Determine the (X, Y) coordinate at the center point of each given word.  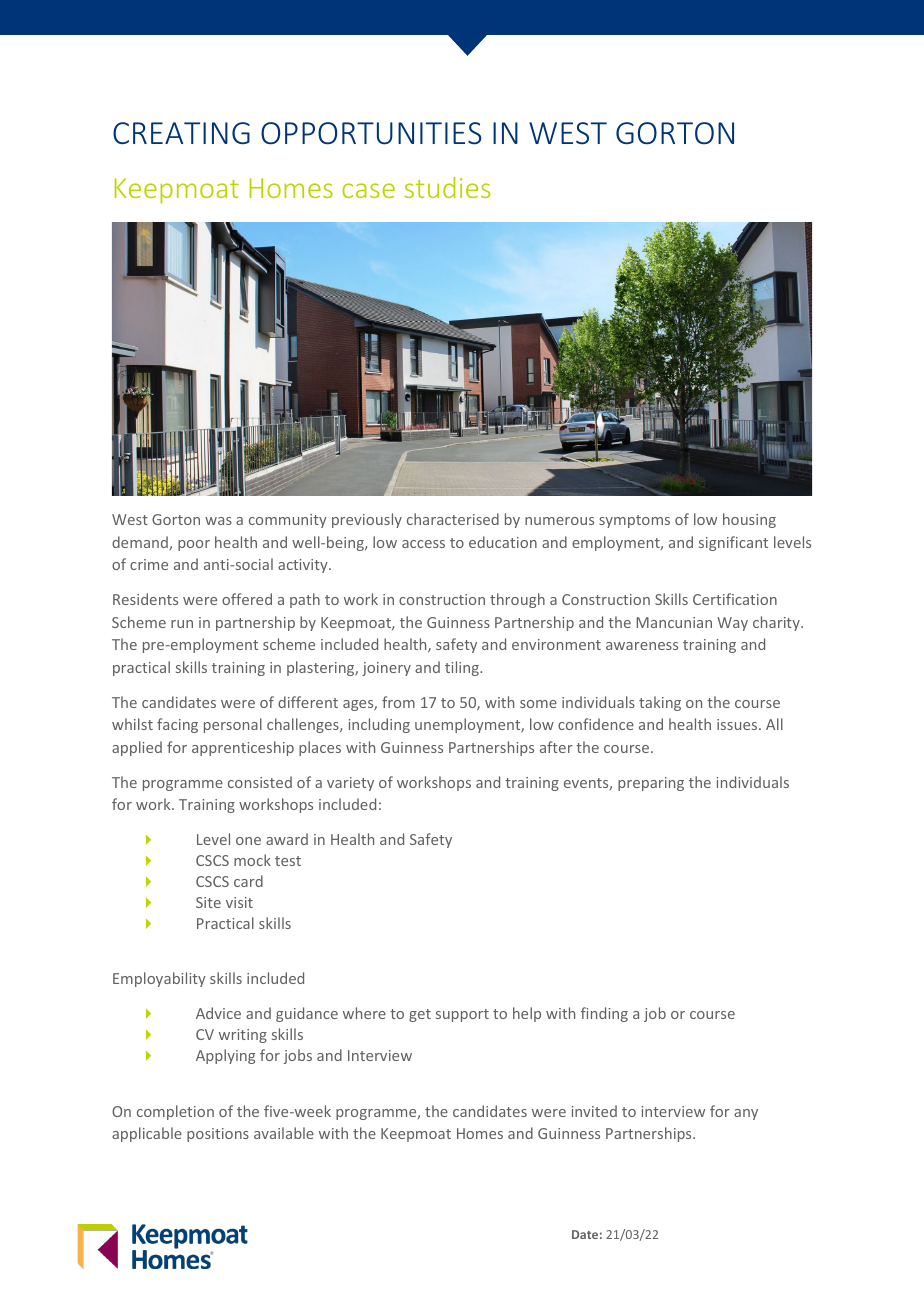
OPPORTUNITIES (371, 133)
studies (447, 187)
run (182, 624)
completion (175, 1112)
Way (732, 624)
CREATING (181, 133)
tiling (463, 668)
